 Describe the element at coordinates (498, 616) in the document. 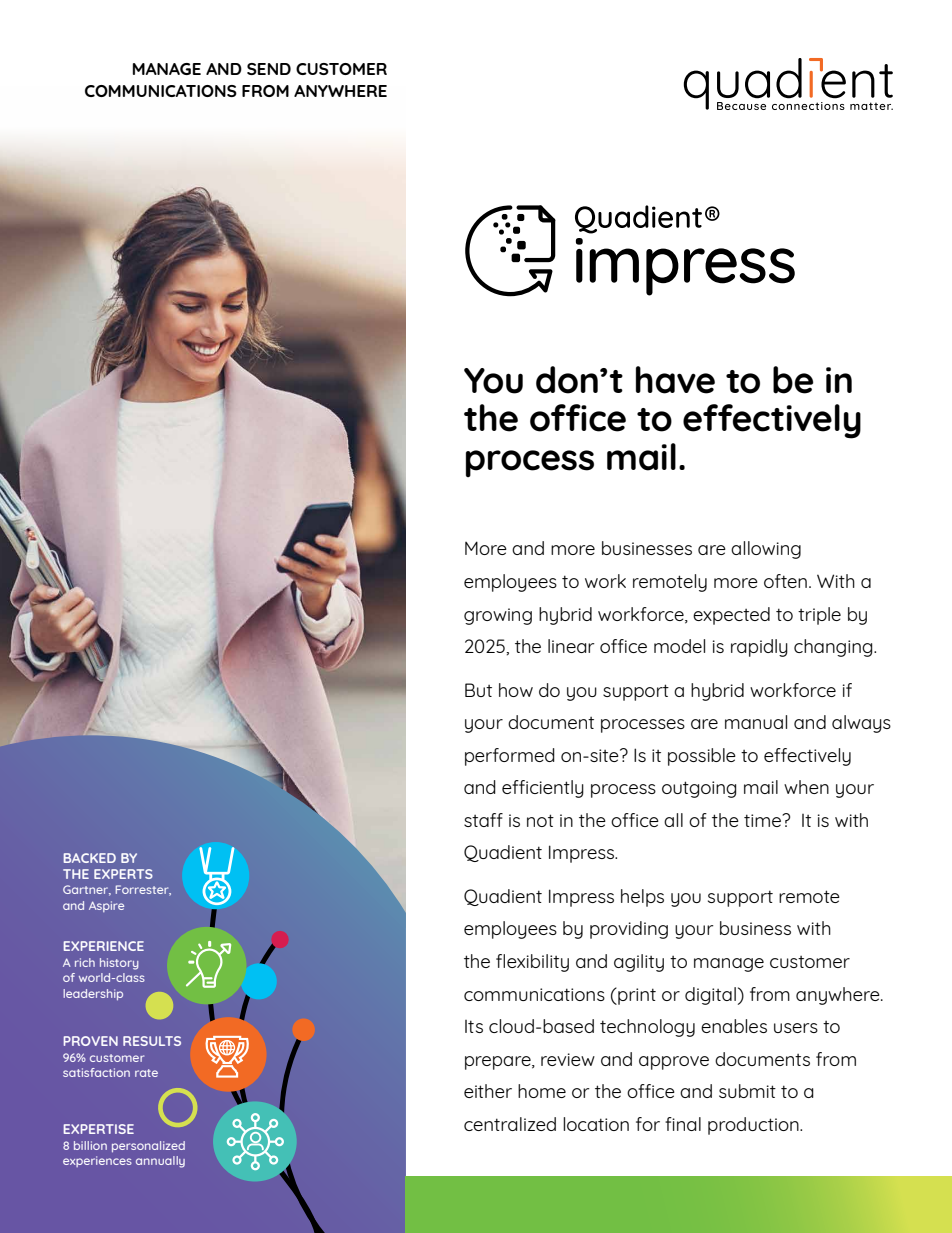

I see `growing` at that location.
